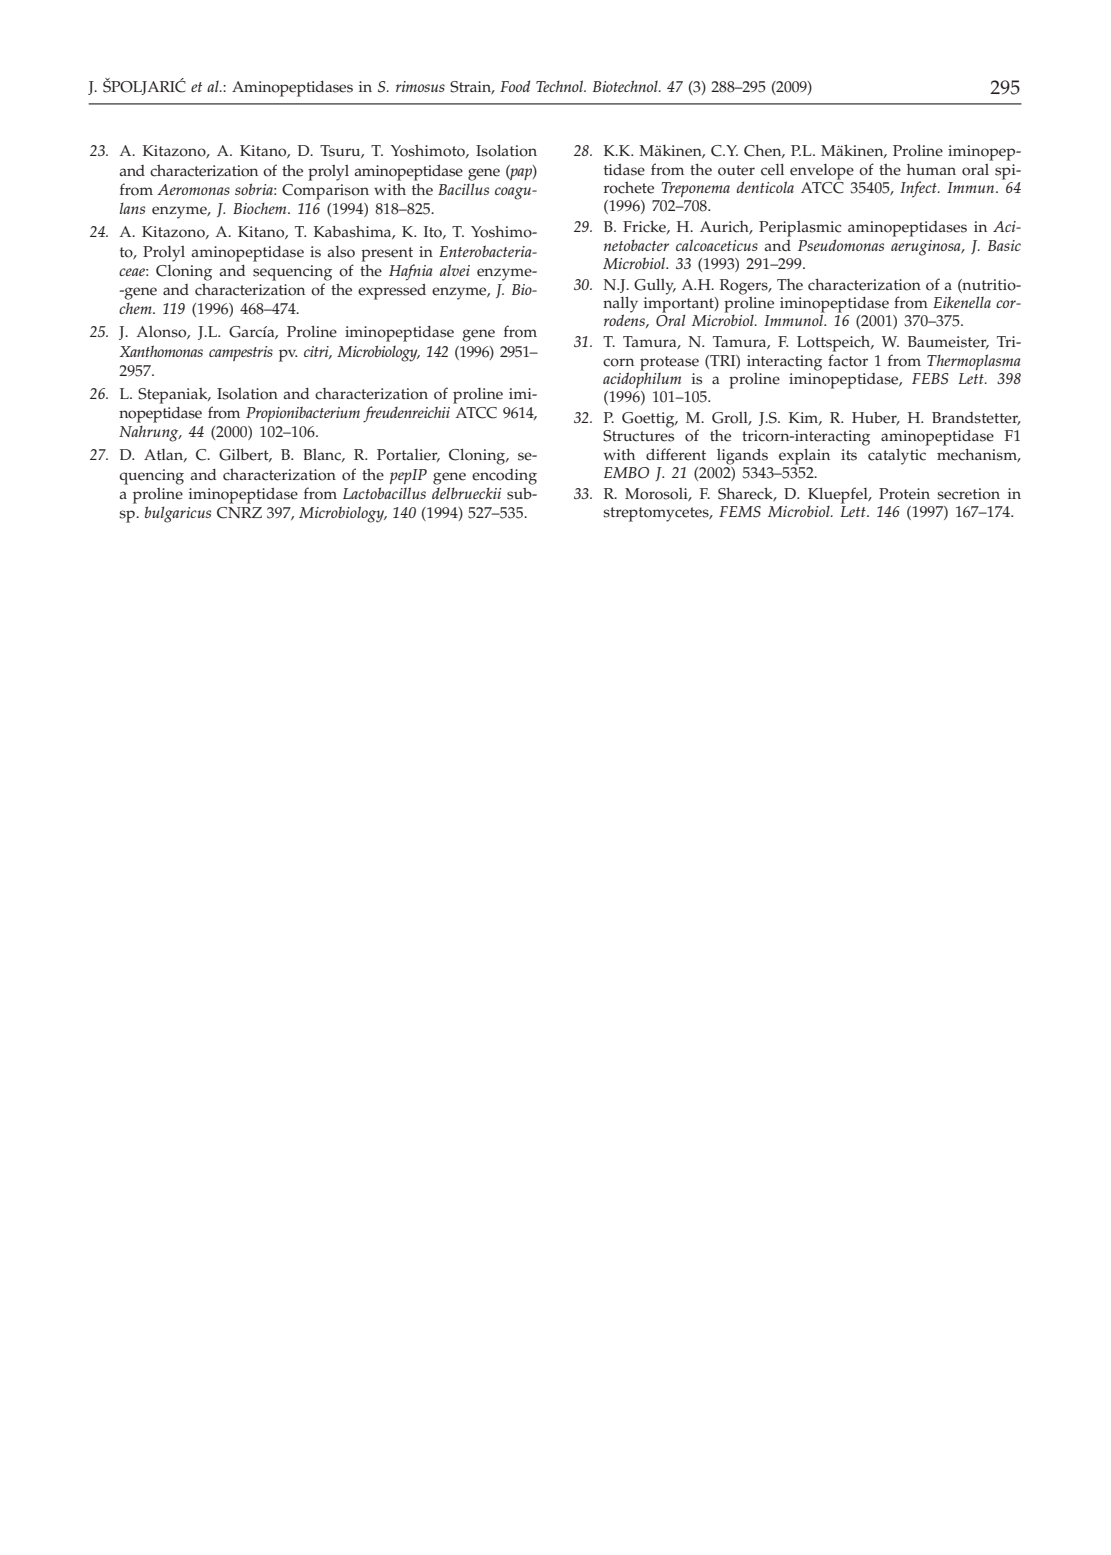 The image size is (1111, 1555). I want to click on human, so click(931, 169).
